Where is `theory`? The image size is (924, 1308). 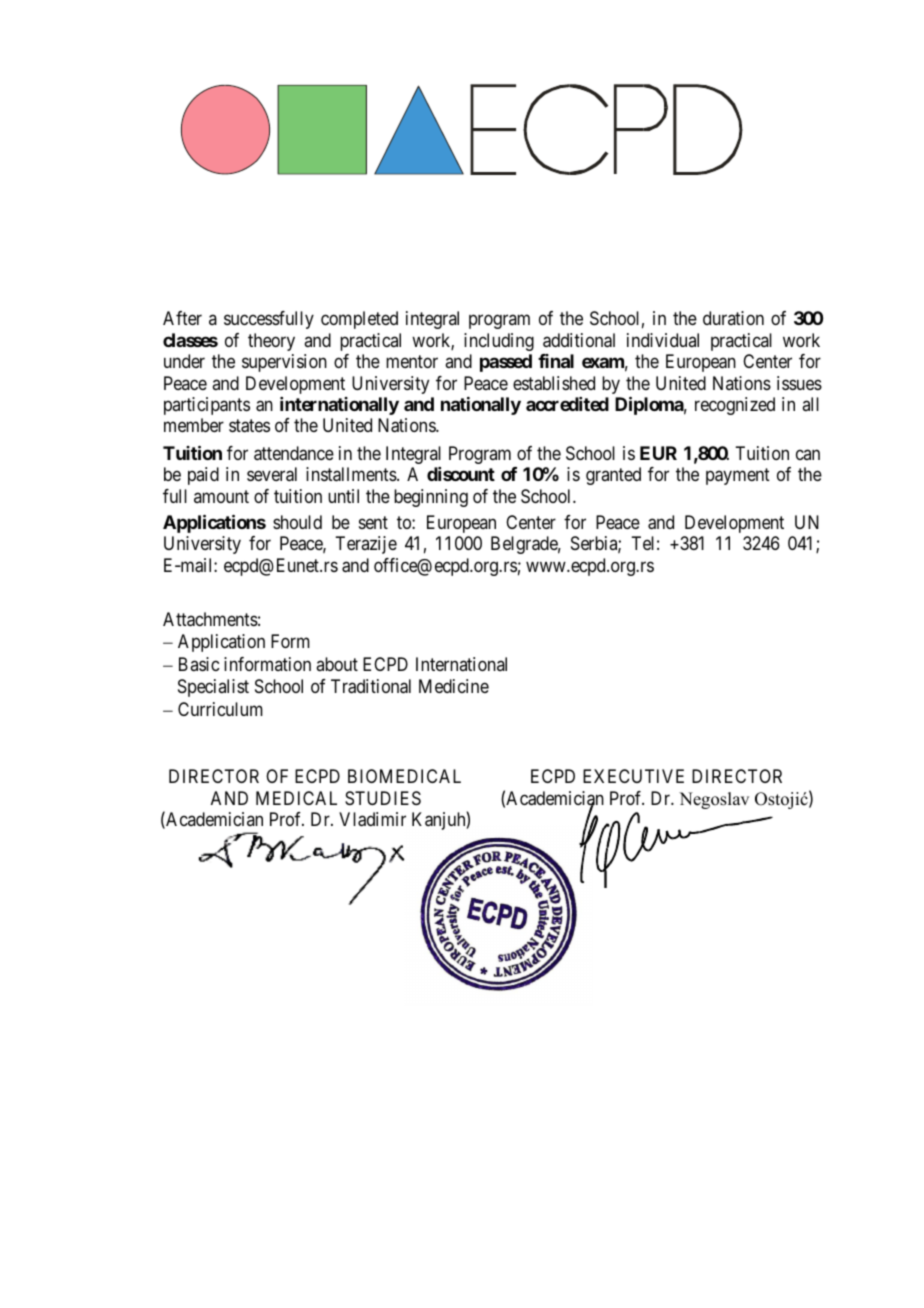
theory is located at coordinates (271, 342).
